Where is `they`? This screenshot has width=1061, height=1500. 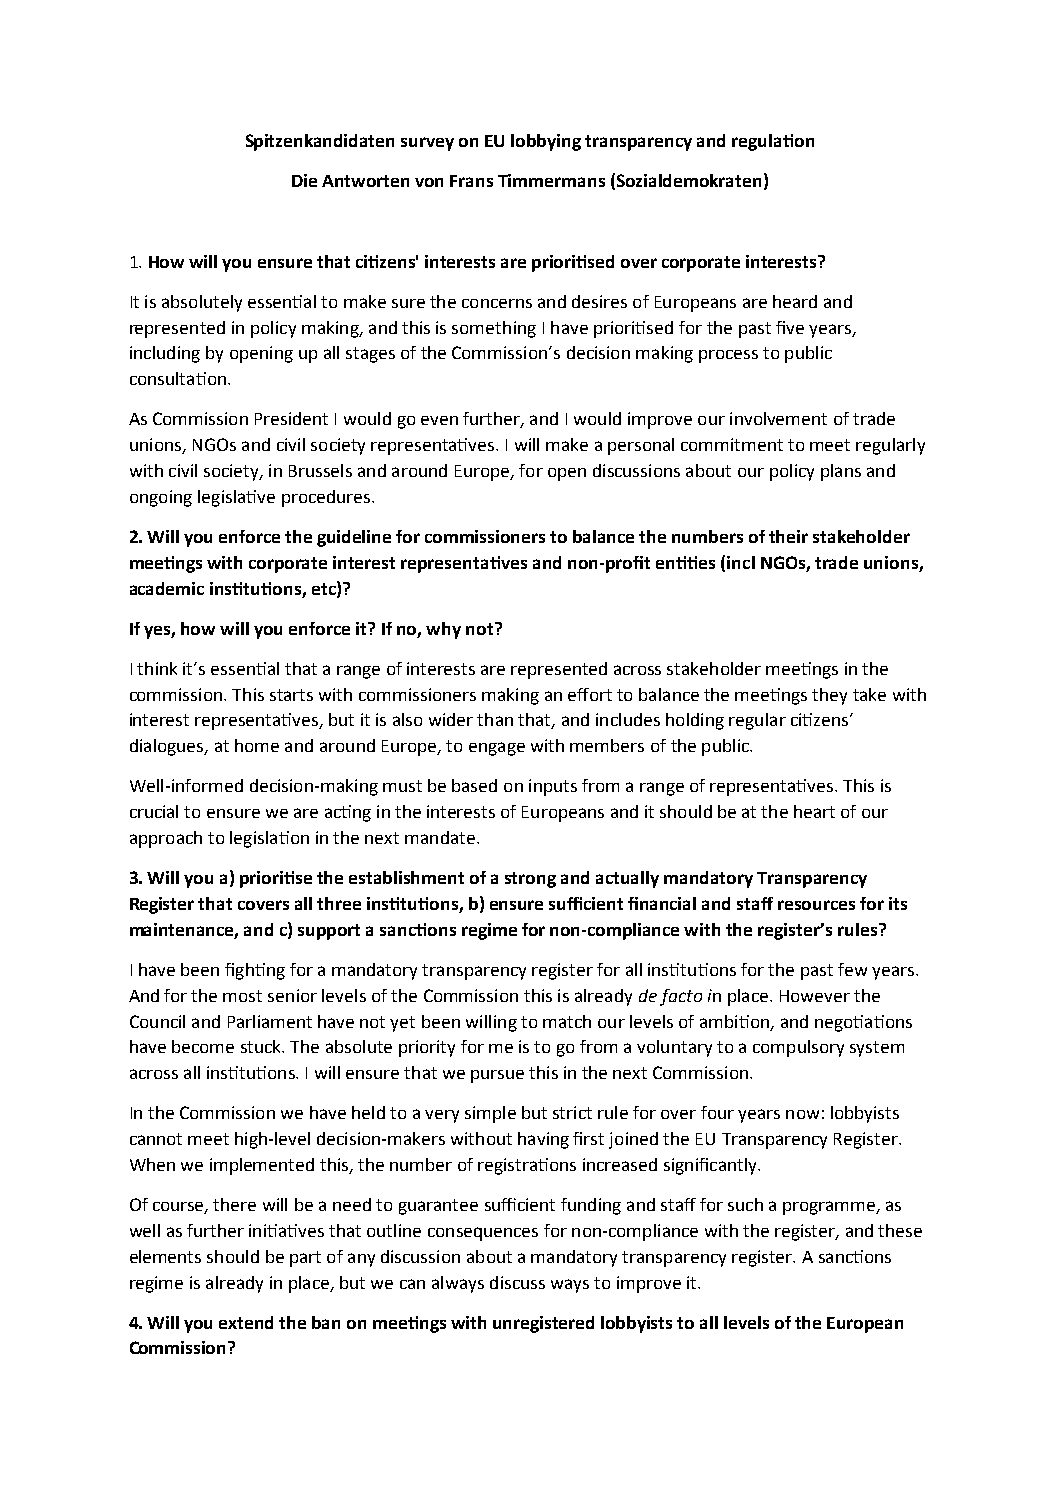 they is located at coordinates (829, 696).
